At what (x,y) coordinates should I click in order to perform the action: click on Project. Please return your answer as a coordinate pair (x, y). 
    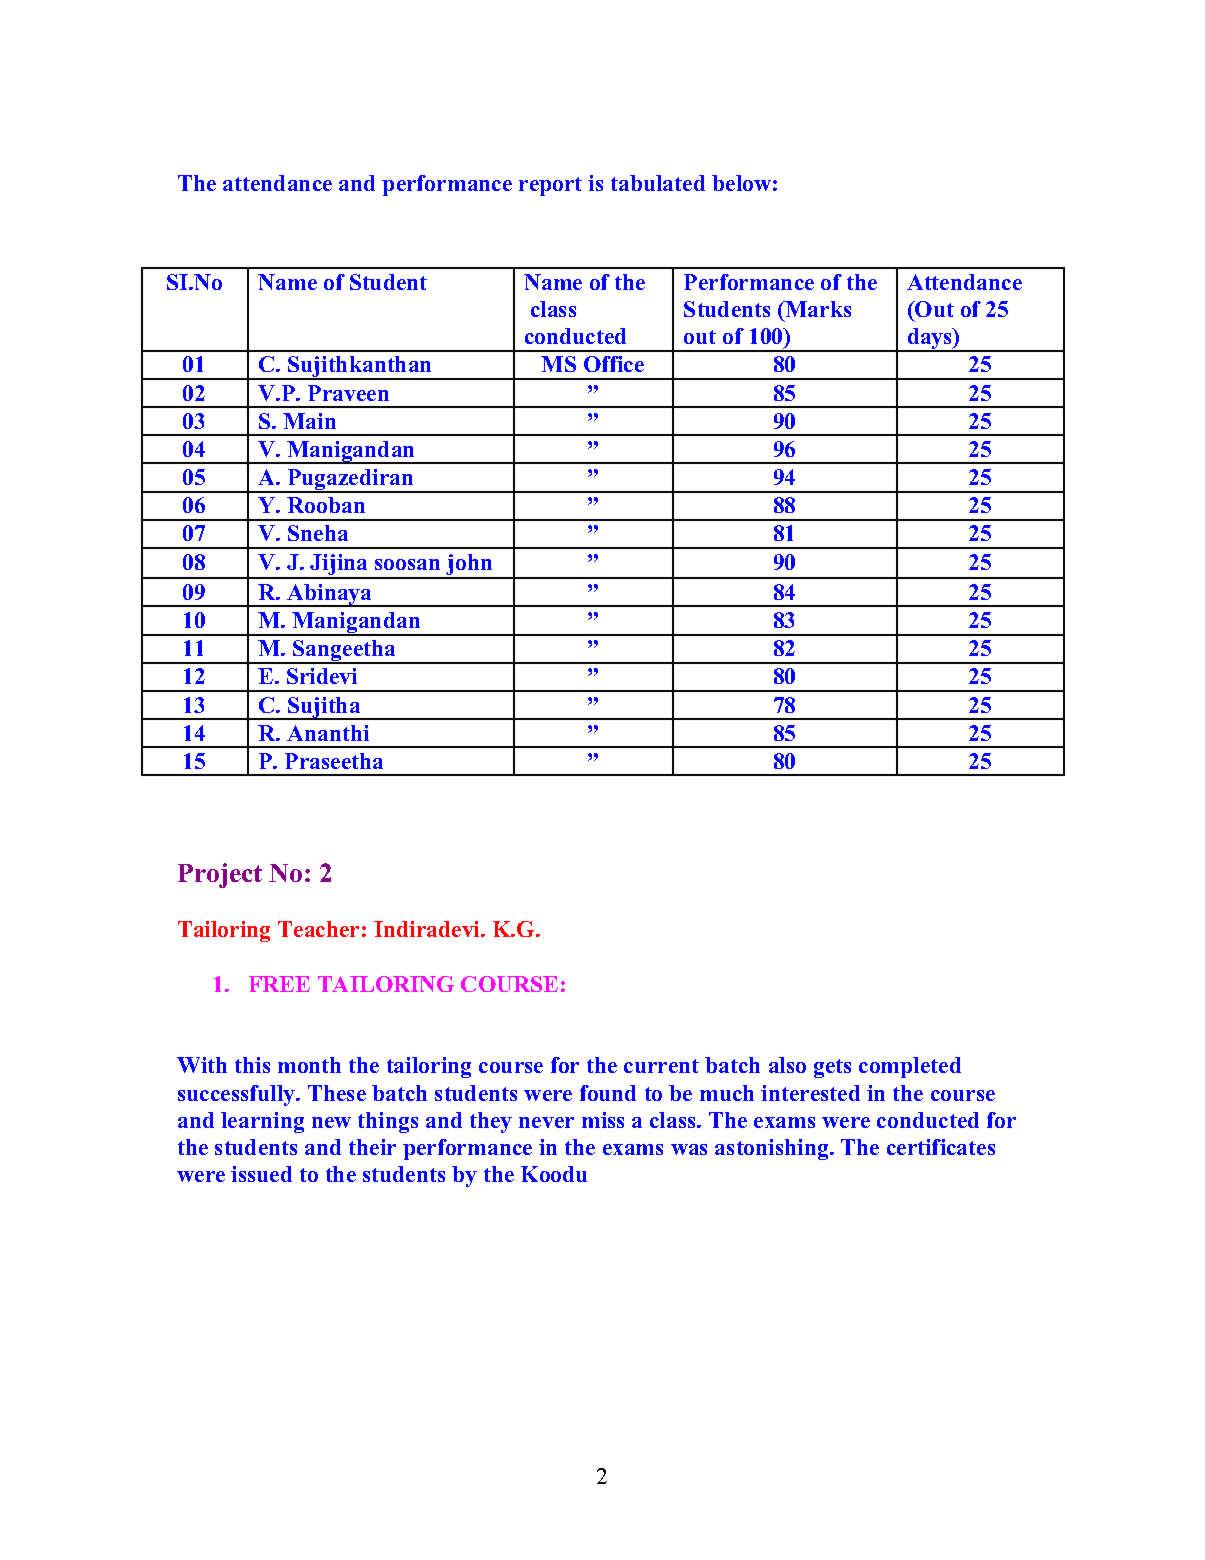
    Looking at the image, I should click on (220, 875).
